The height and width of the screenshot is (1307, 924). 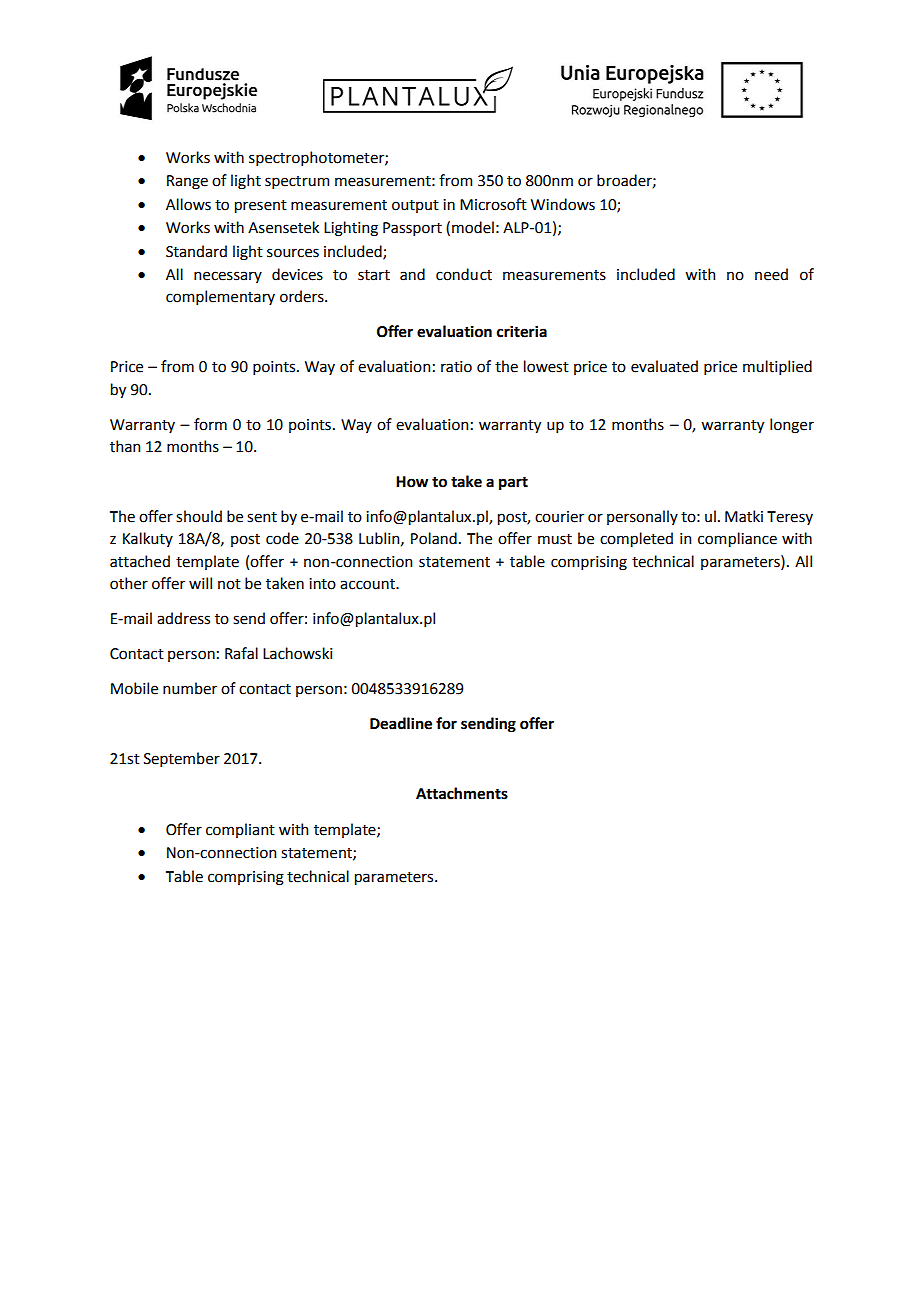 I want to click on form, so click(x=210, y=424).
